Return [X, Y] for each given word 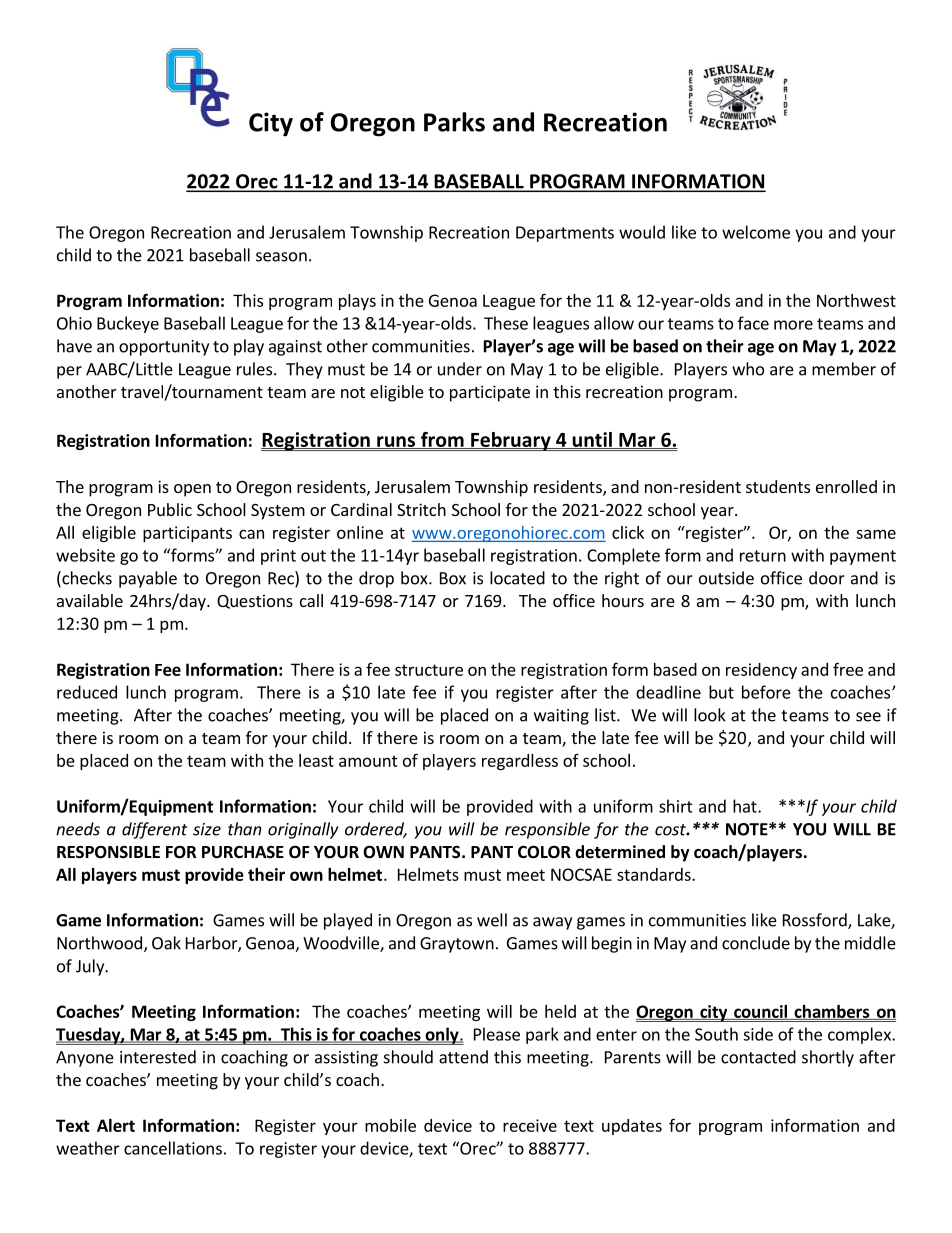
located [517, 578]
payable [148, 579]
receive [530, 1125]
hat [746, 806]
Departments [565, 234]
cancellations [173, 1148]
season [281, 257]
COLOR [544, 852]
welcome [756, 232]
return [763, 556]
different [154, 830]
